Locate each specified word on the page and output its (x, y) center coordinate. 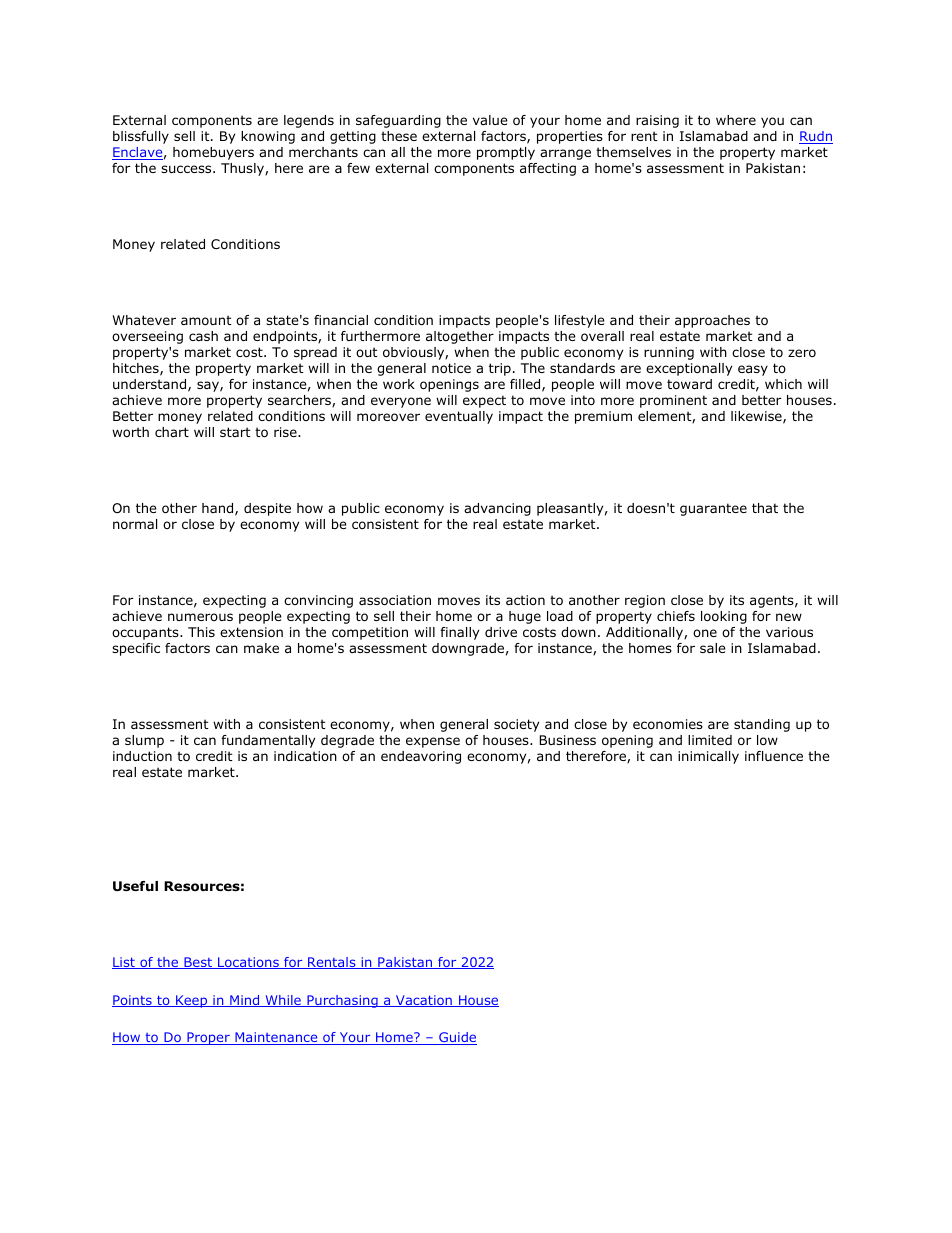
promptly (506, 153)
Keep (192, 1001)
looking (724, 617)
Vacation (424, 1001)
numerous (200, 617)
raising (657, 121)
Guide (457, 1038)
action (525, 600)
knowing (268, 137)
